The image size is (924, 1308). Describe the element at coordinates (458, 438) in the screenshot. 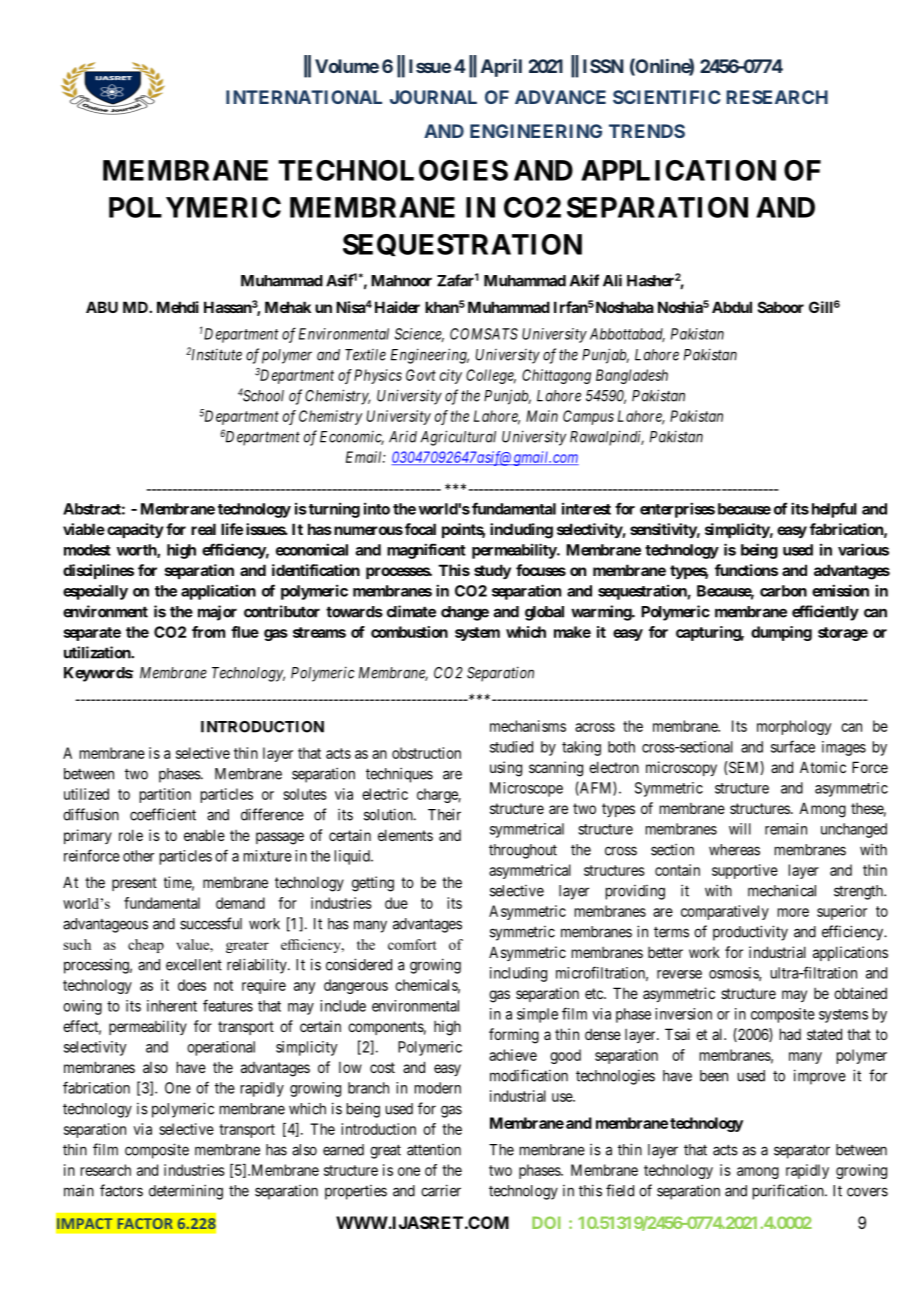

I see `Agricultural` at that location.
